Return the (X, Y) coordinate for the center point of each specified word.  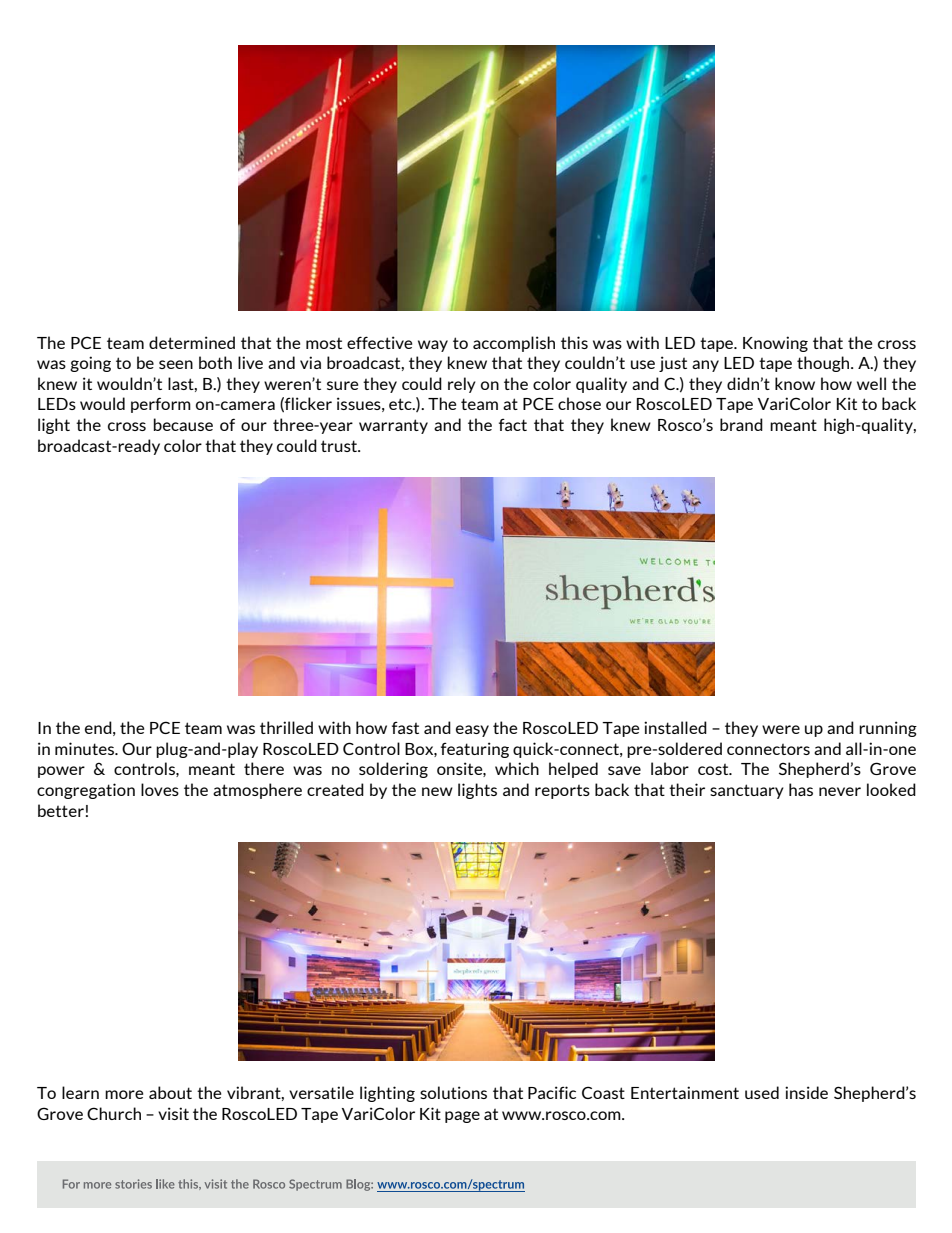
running (888, 729)
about (170, 1092)
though (824, 364)
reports (562, 792)
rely (462, 385)
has (801, 789)
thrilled (286, 727)
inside (806, 1092)
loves (160, 789)
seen (176, 364)
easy (472, 731)
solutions (453, 1092)
